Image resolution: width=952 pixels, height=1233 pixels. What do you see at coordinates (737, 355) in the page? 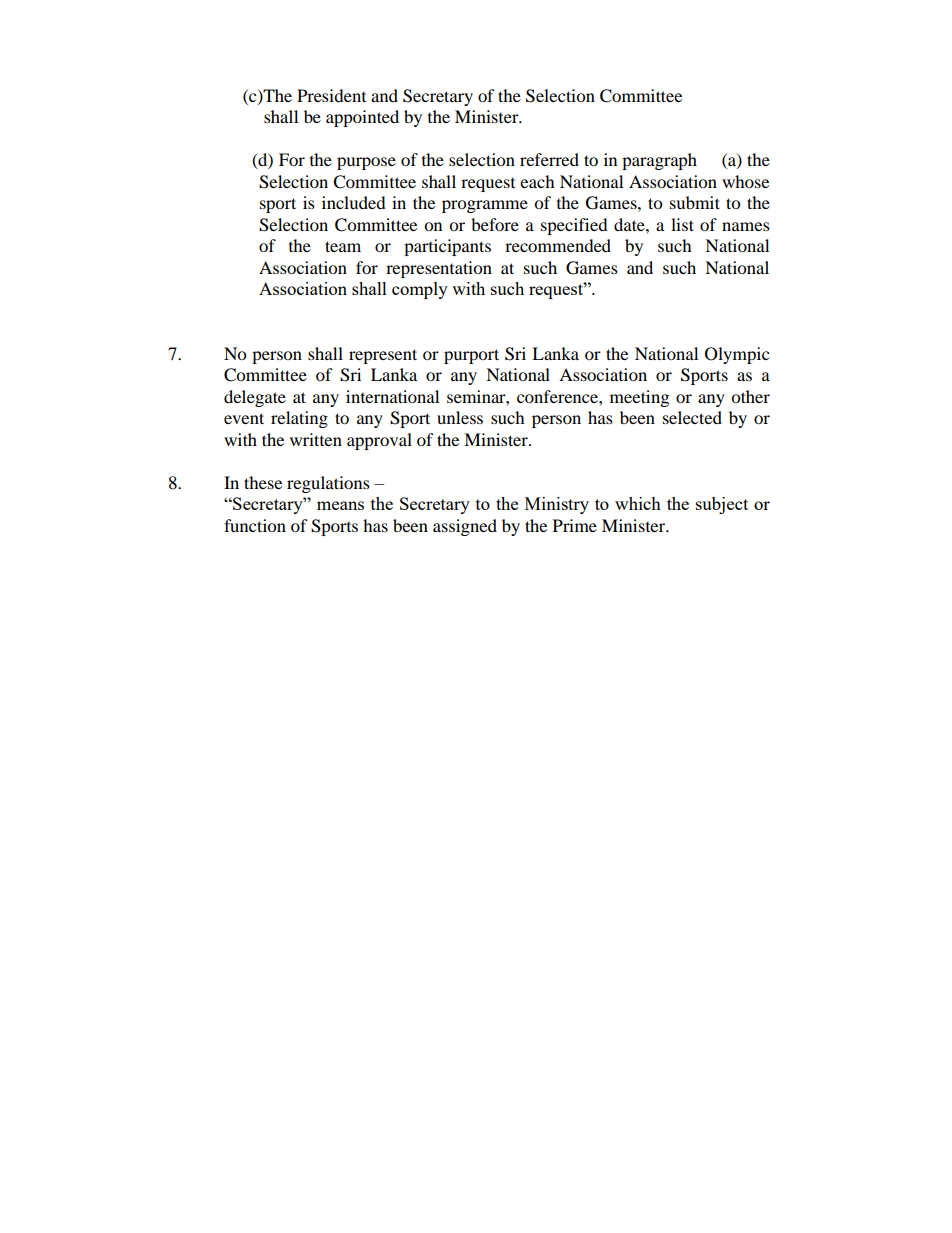
I see `Olympic` at bounding box center [737, 355].
